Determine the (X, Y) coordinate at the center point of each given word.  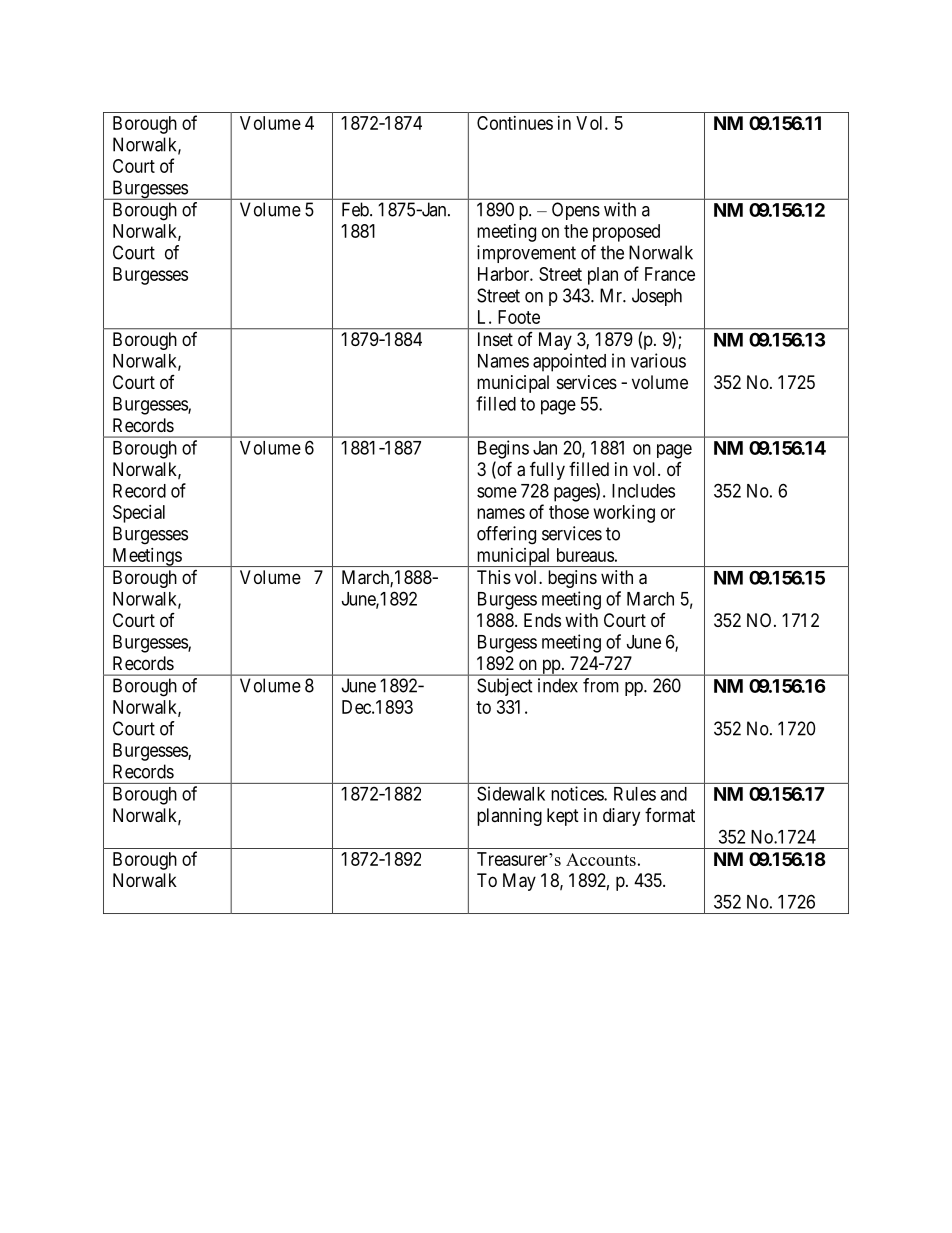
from (601, 685)
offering (506, 535)
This (494, 577)
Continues (515, 123)
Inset (495, 339)
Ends (542, 620)
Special (139, 514)
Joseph (657, 297)
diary (621, 817)
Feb (356, 209)
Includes (643, 491)
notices (578, 793)
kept (563, 817)
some (497, 492)
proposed (626, 233)
